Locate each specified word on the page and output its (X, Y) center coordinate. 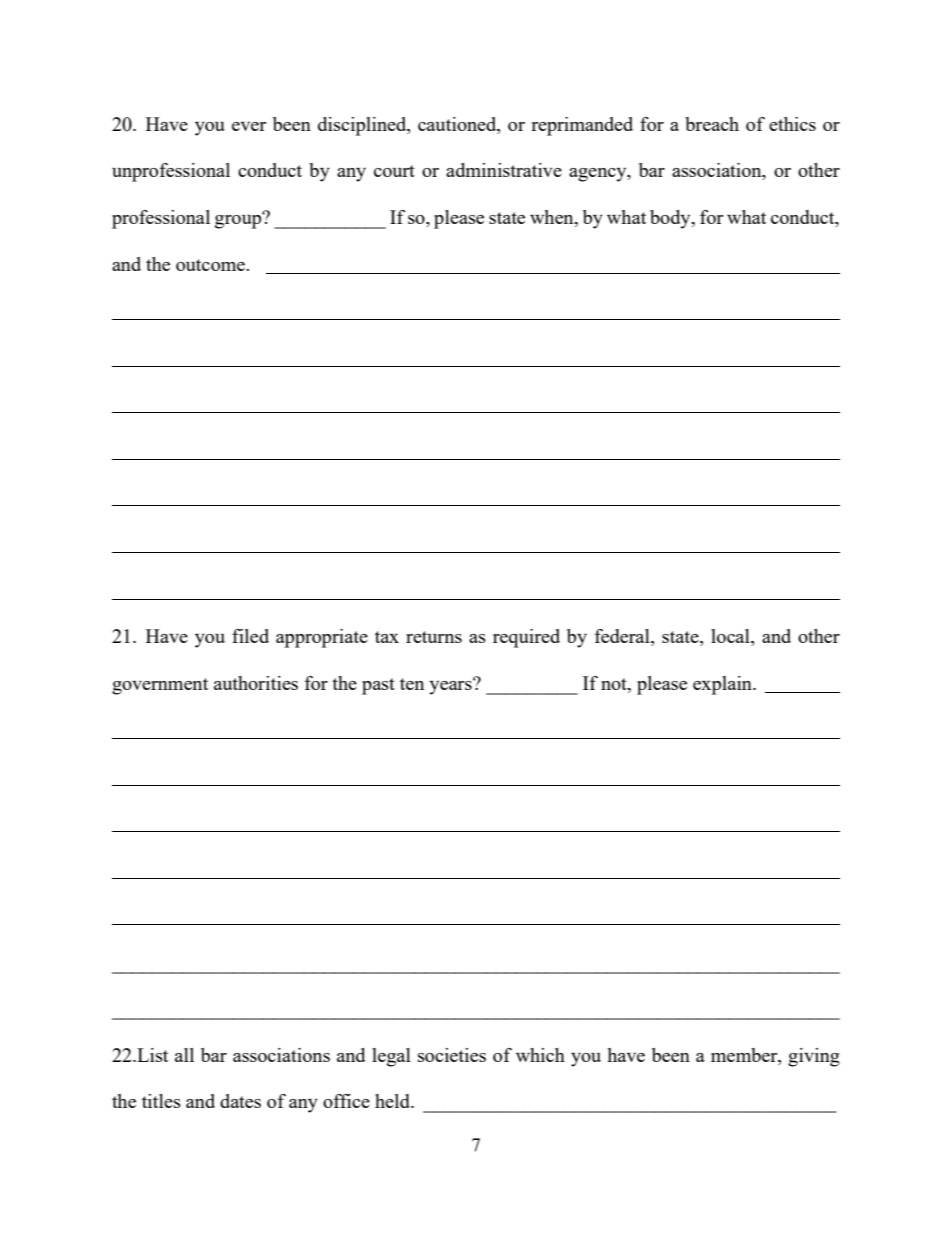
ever (249, 126)
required (526, 638)
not (615, 684)
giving (814, 1057)
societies (452, 1055)
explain (723, 685)
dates (240, 1101)
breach (712, 124)
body (671, 219)
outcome (211, 265)
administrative (504, 170)
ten (412, 684)
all (184, 1055)
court (394, 171)
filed (250, 636)
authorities (256, 683)
